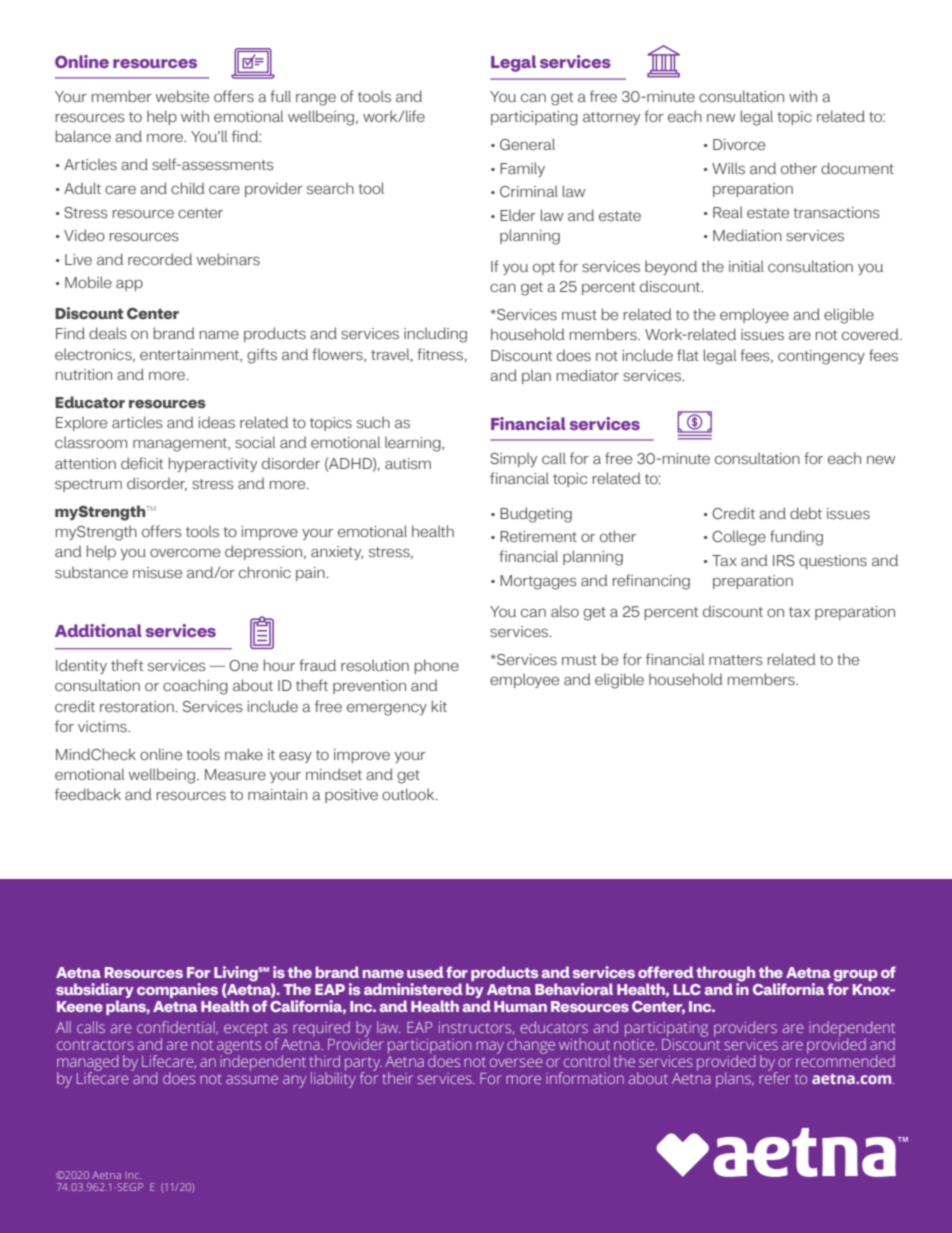 Image resolution: width=952 pixels, height=1233 pixels. I want to click on coaching, so click(195, 687).
